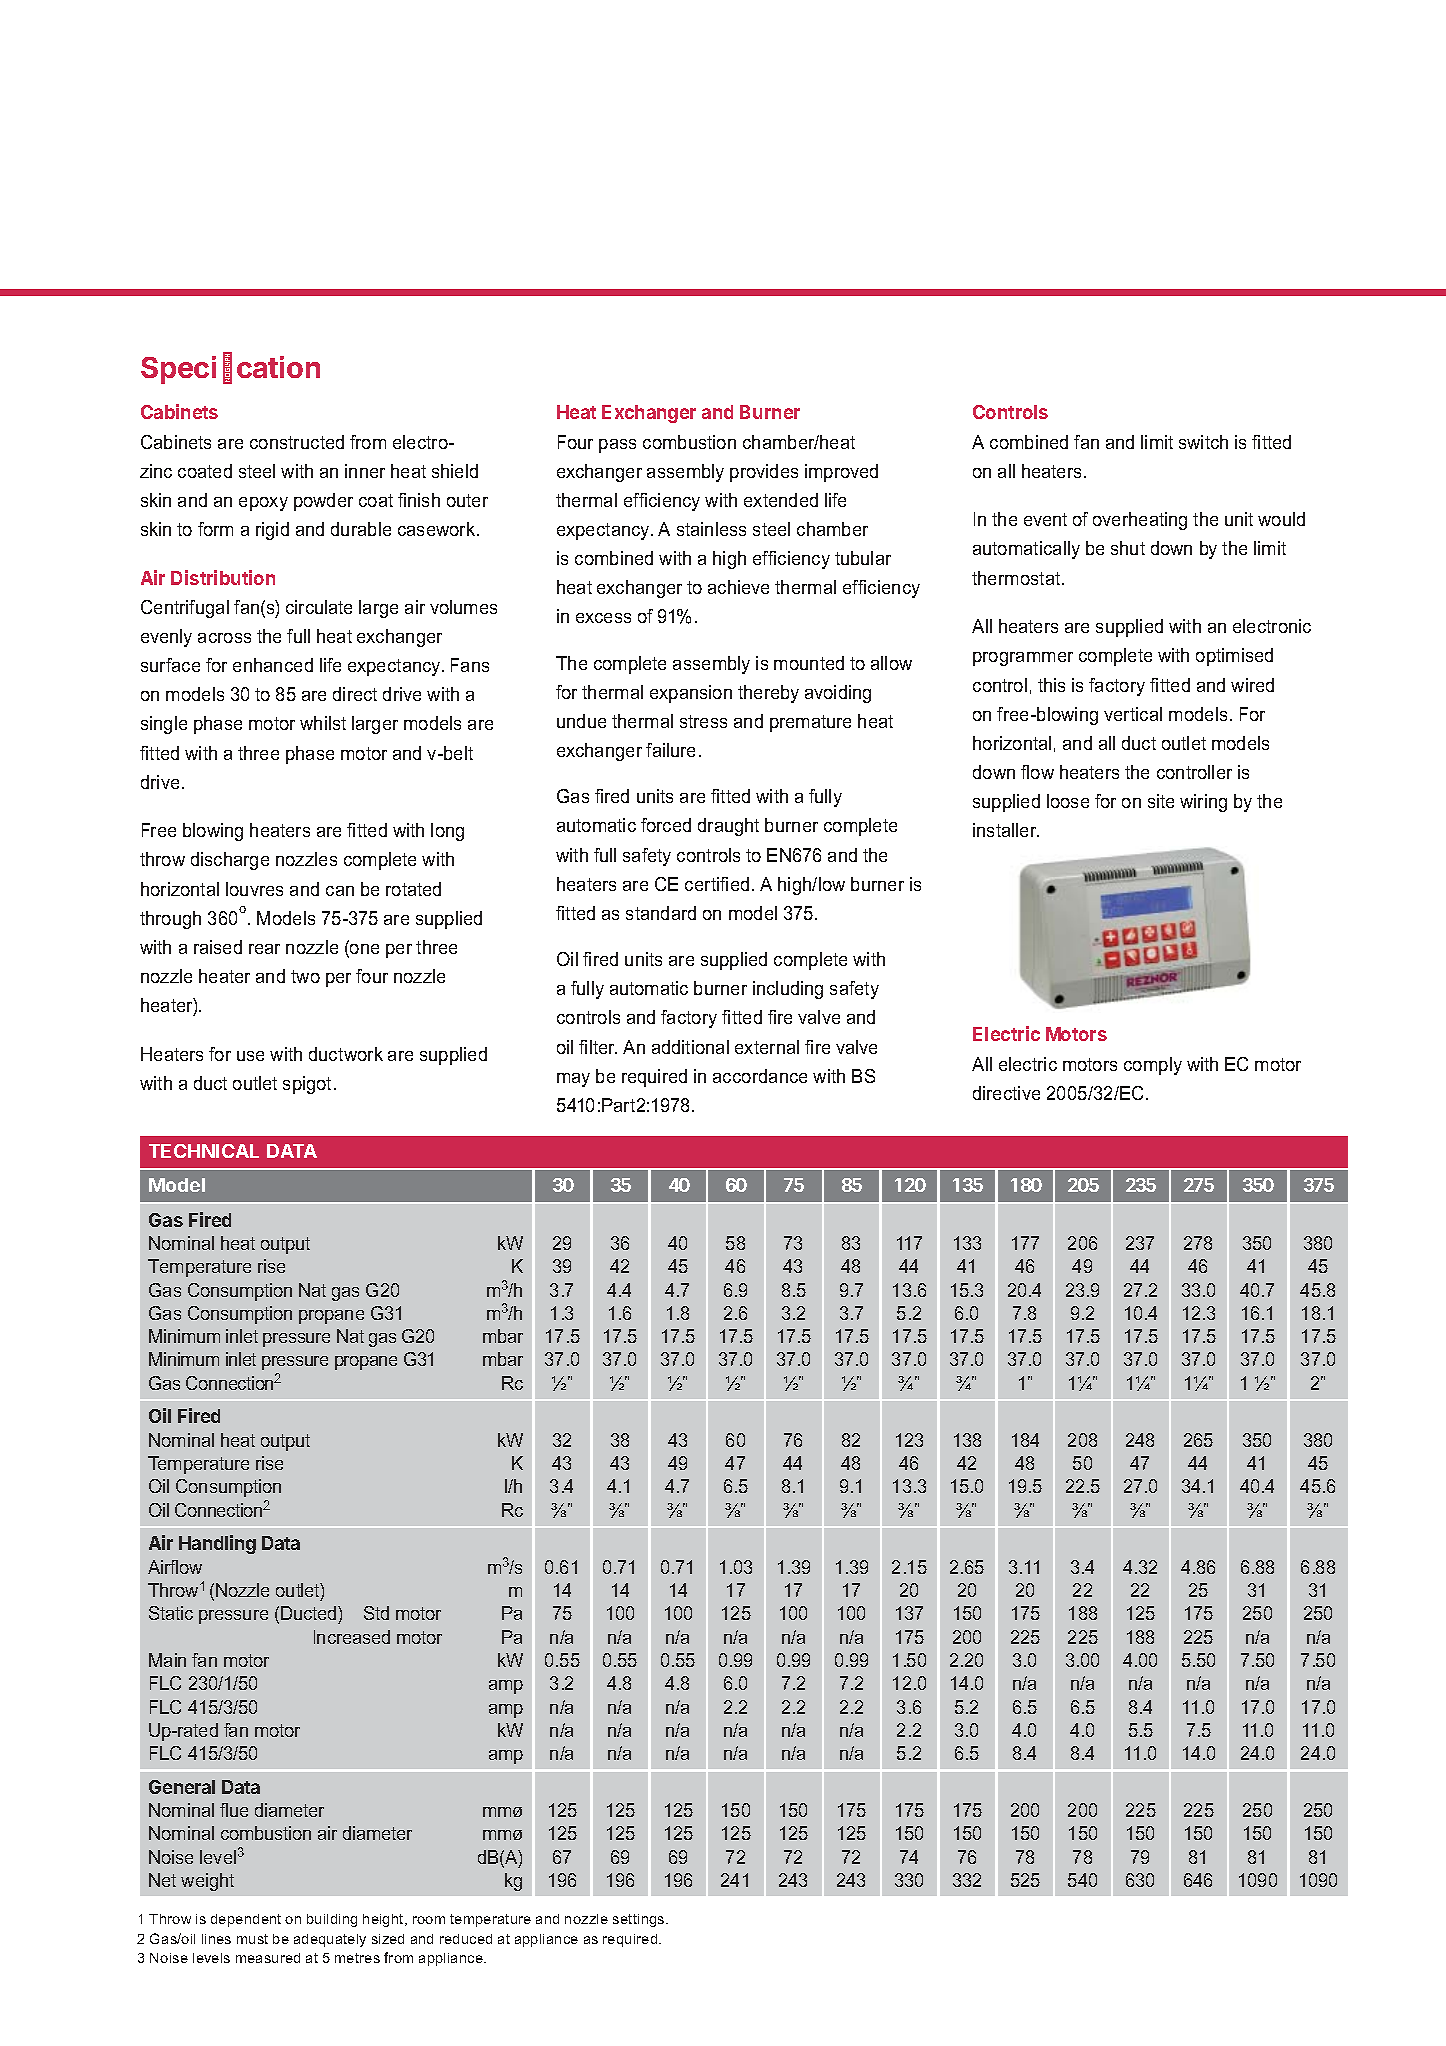  What do you see at coordinates (1203, 442) in the screenshot?
I see `switch` at bounding box center [1203, 442].
